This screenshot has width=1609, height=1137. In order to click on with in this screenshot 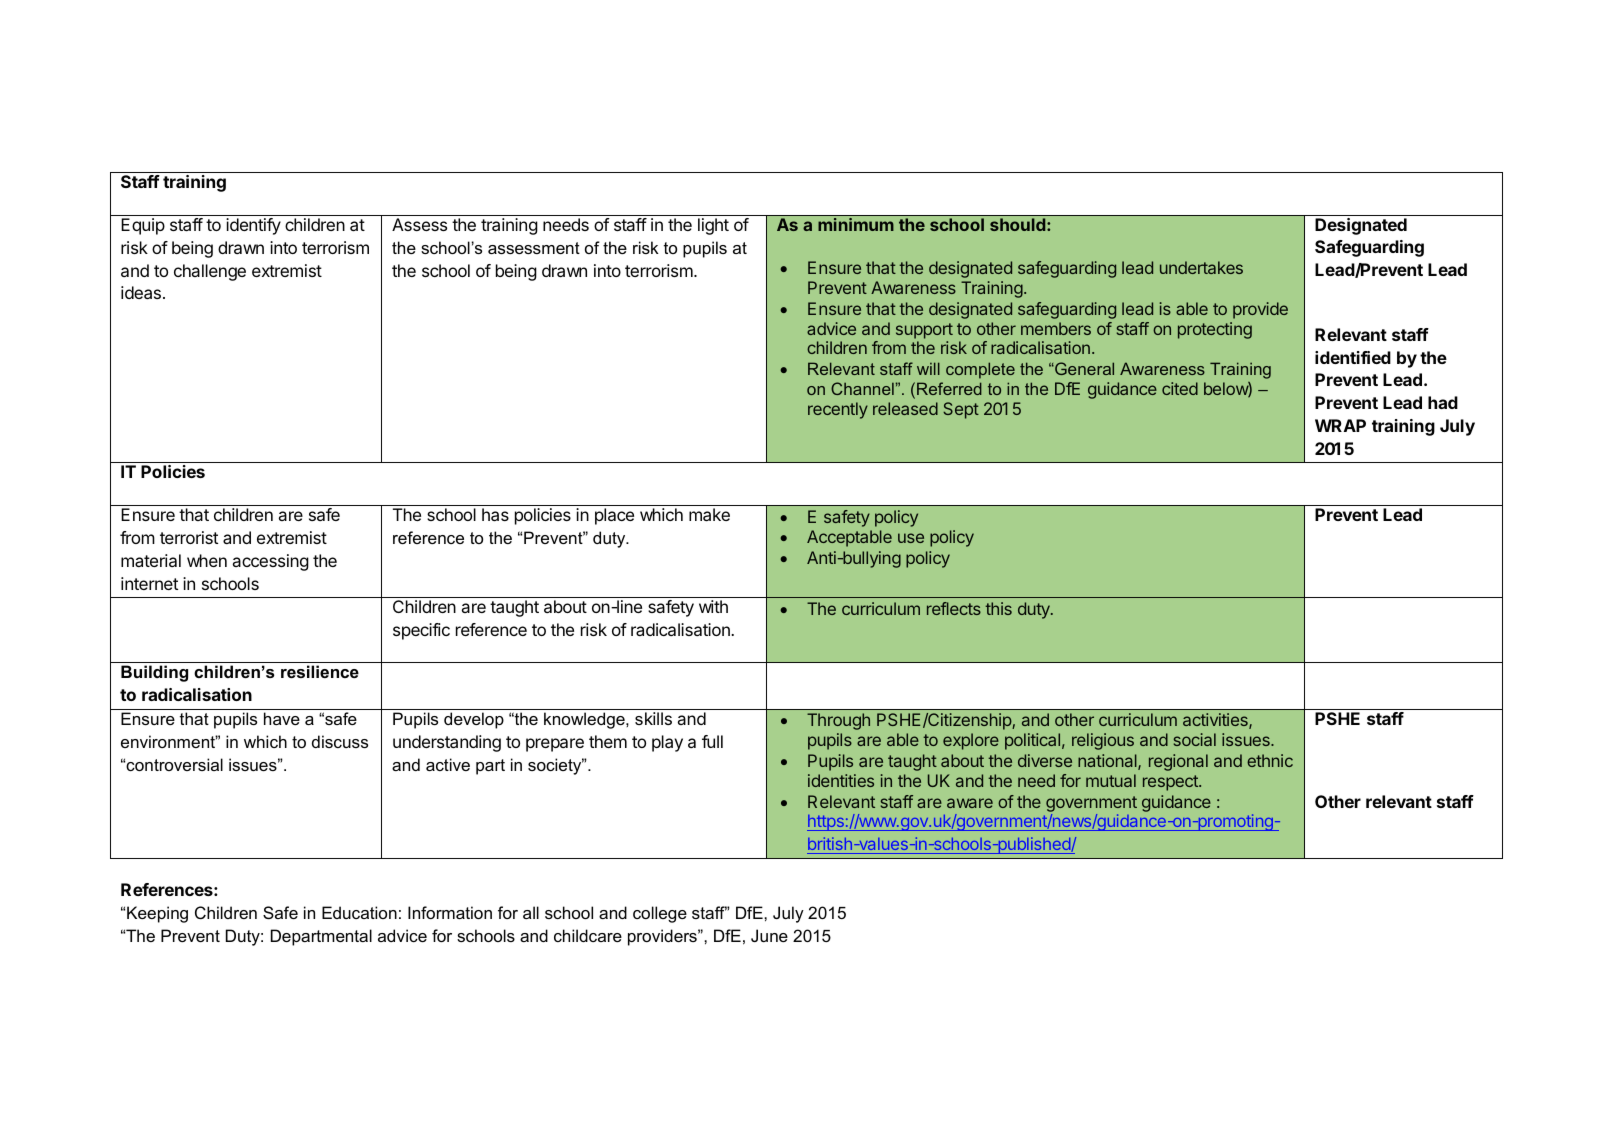, I will do `click(713, 606)`.
